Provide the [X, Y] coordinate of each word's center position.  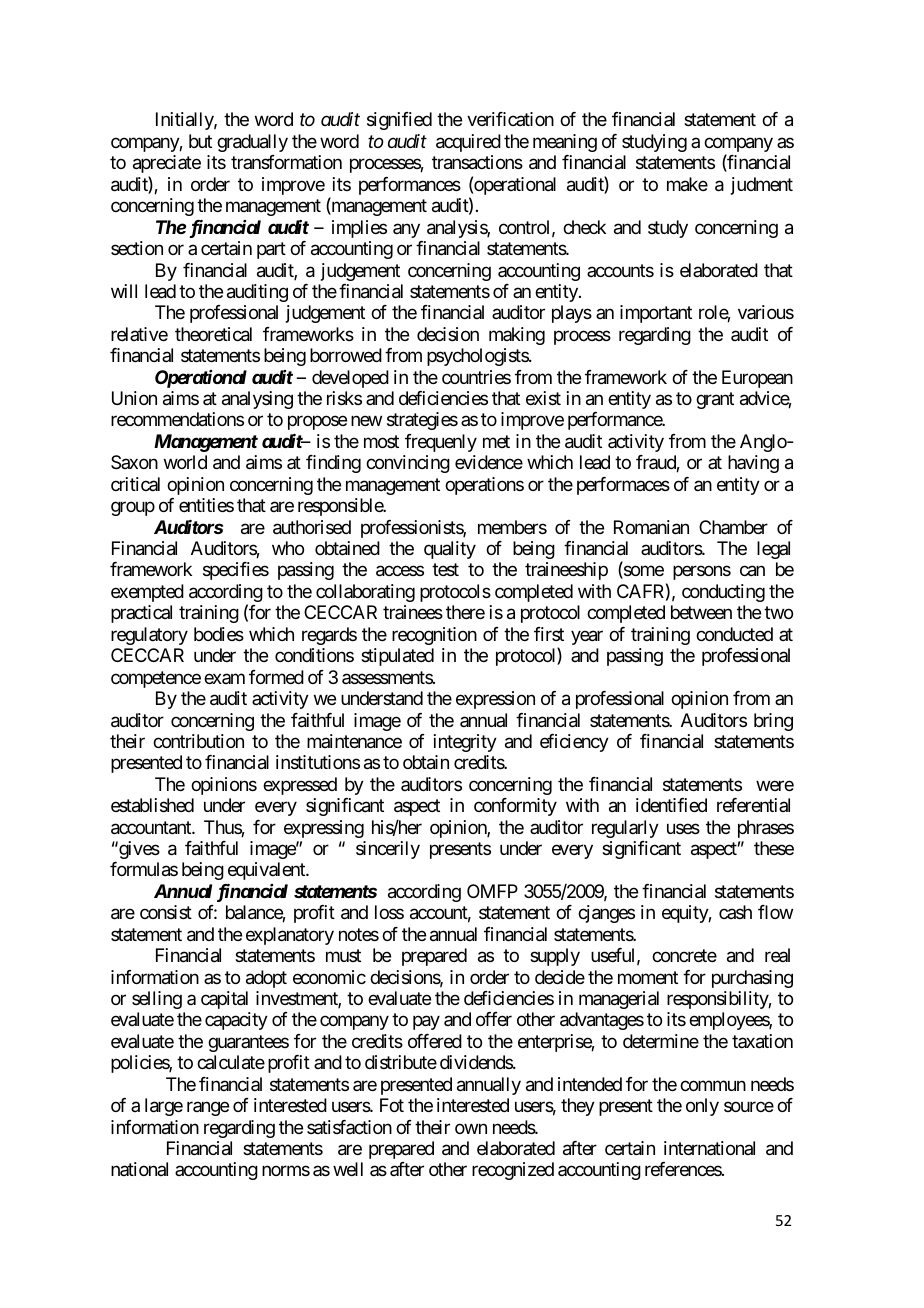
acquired [468, 143]
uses [683, 828]
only [702, 1107]
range [208, 1109]
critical [135, 484]
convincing [408, 464]
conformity [515, 807]
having [753, 464]
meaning [565, 143]
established [152, 805]
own [471, 1128]
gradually [252, 143]
